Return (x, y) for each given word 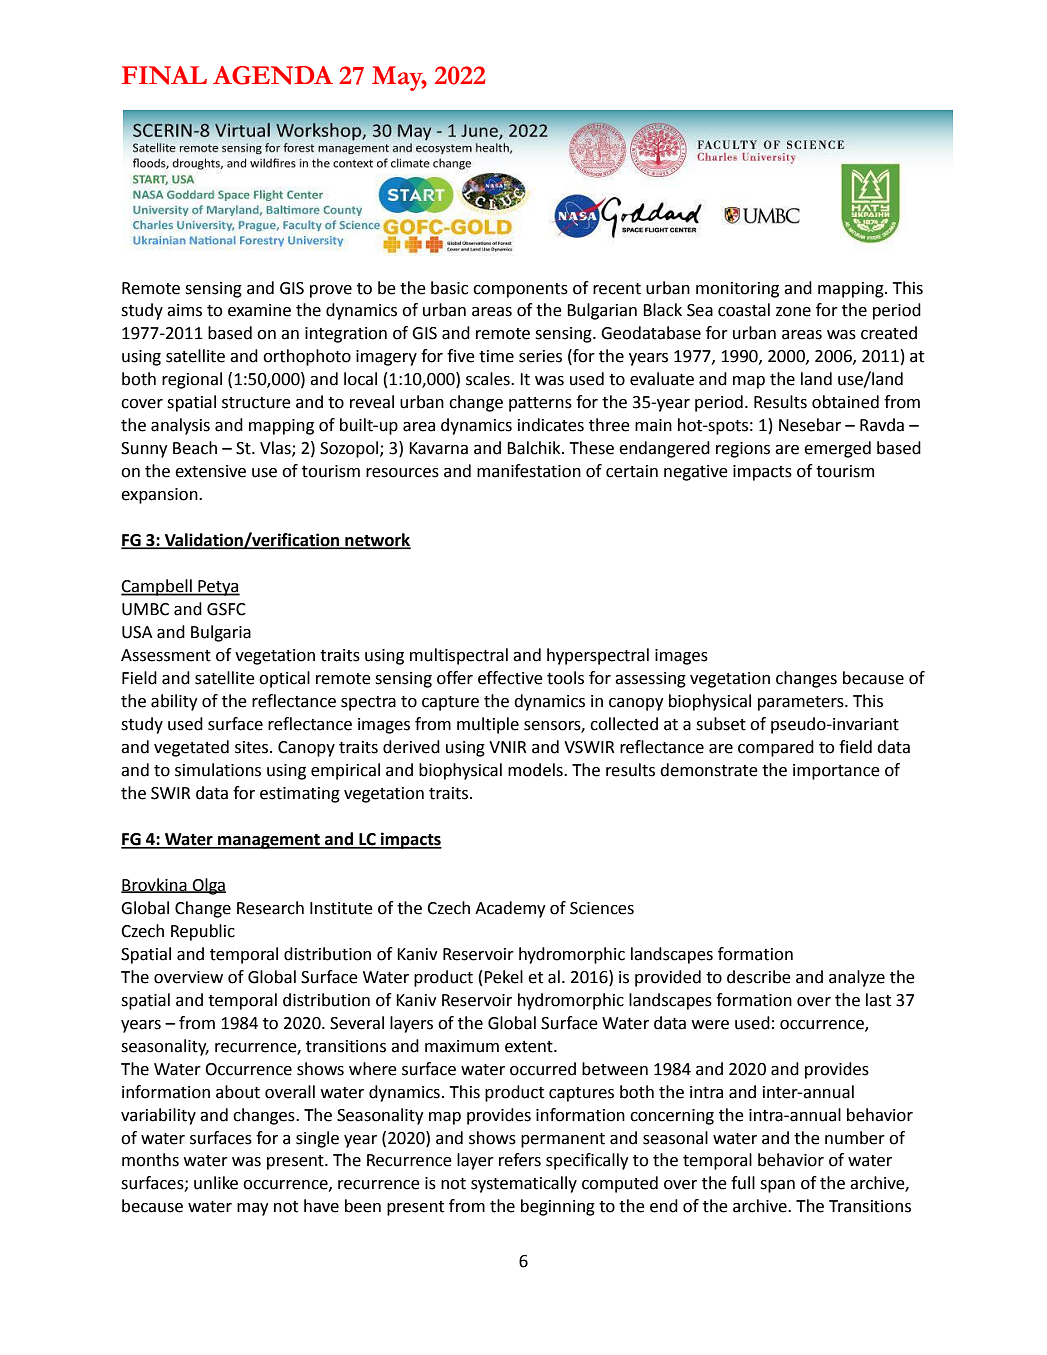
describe (759, 977)
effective (510, 678)
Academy (510, 909)
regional (192, 380)
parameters (802, 703)
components (520, 290)
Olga (208, 886)
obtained (845, 402)
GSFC (226, 609)
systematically (524, 1184)
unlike (216, 1183)
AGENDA (273, 75)
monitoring (737, 290)
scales (489, 379)
